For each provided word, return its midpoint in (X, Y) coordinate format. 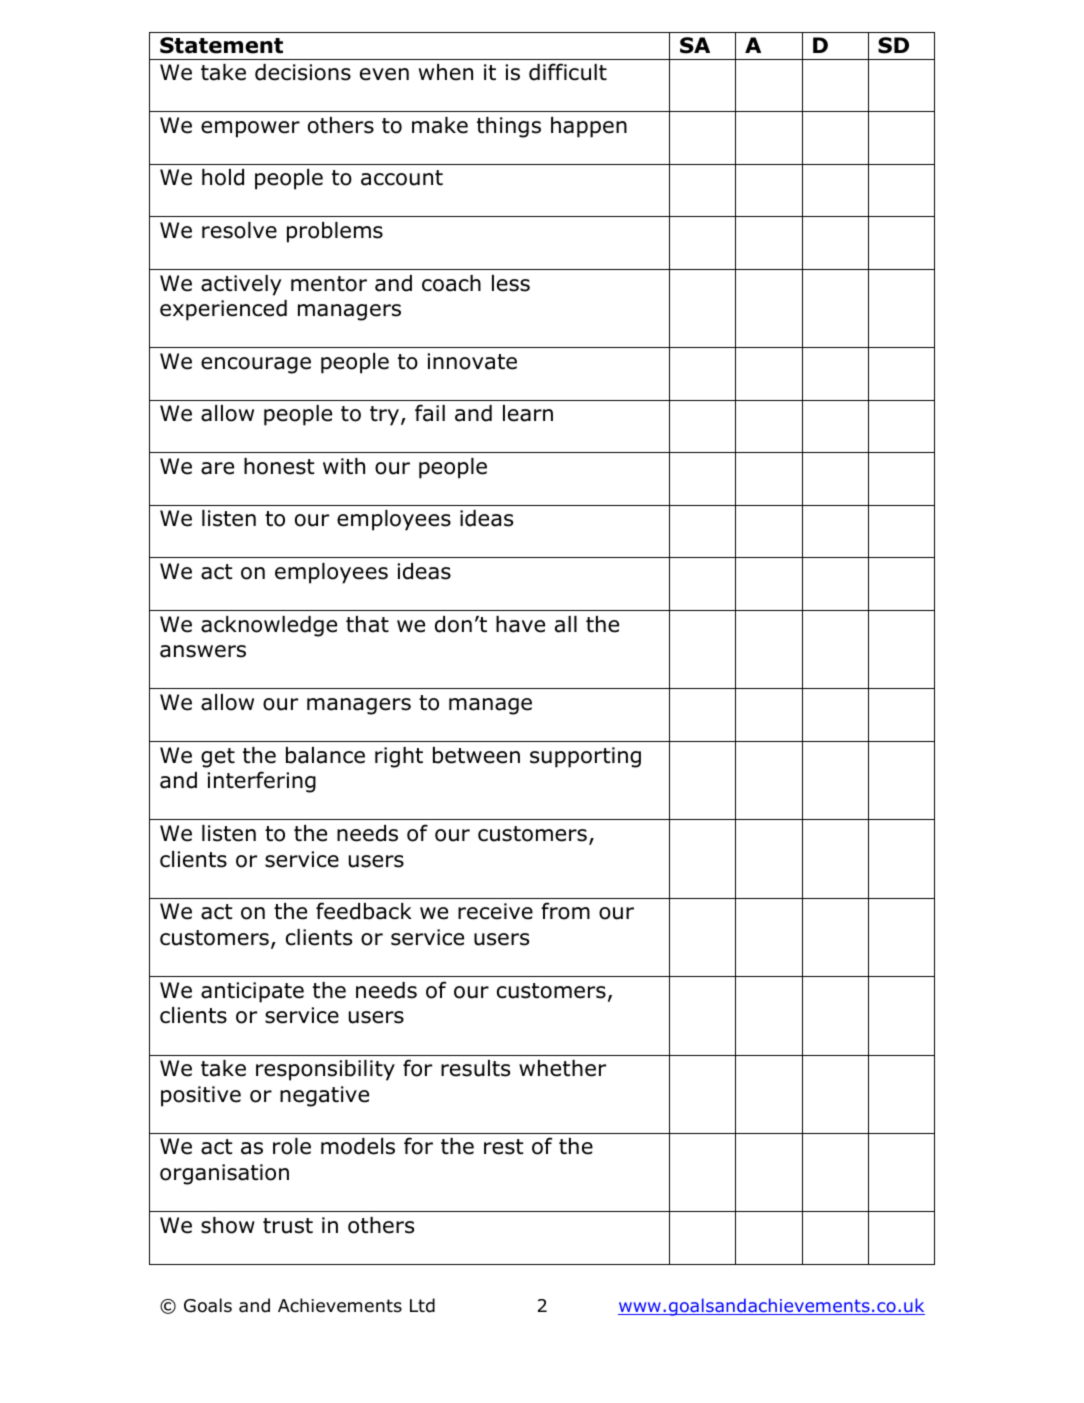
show (228, 1225)
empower (250, 129)
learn (528, 413)
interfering (262, 782)
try (386, 416)
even (384, 74)
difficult (568, 72)
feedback (364, 911)
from (565, 911)
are (217, 468)
